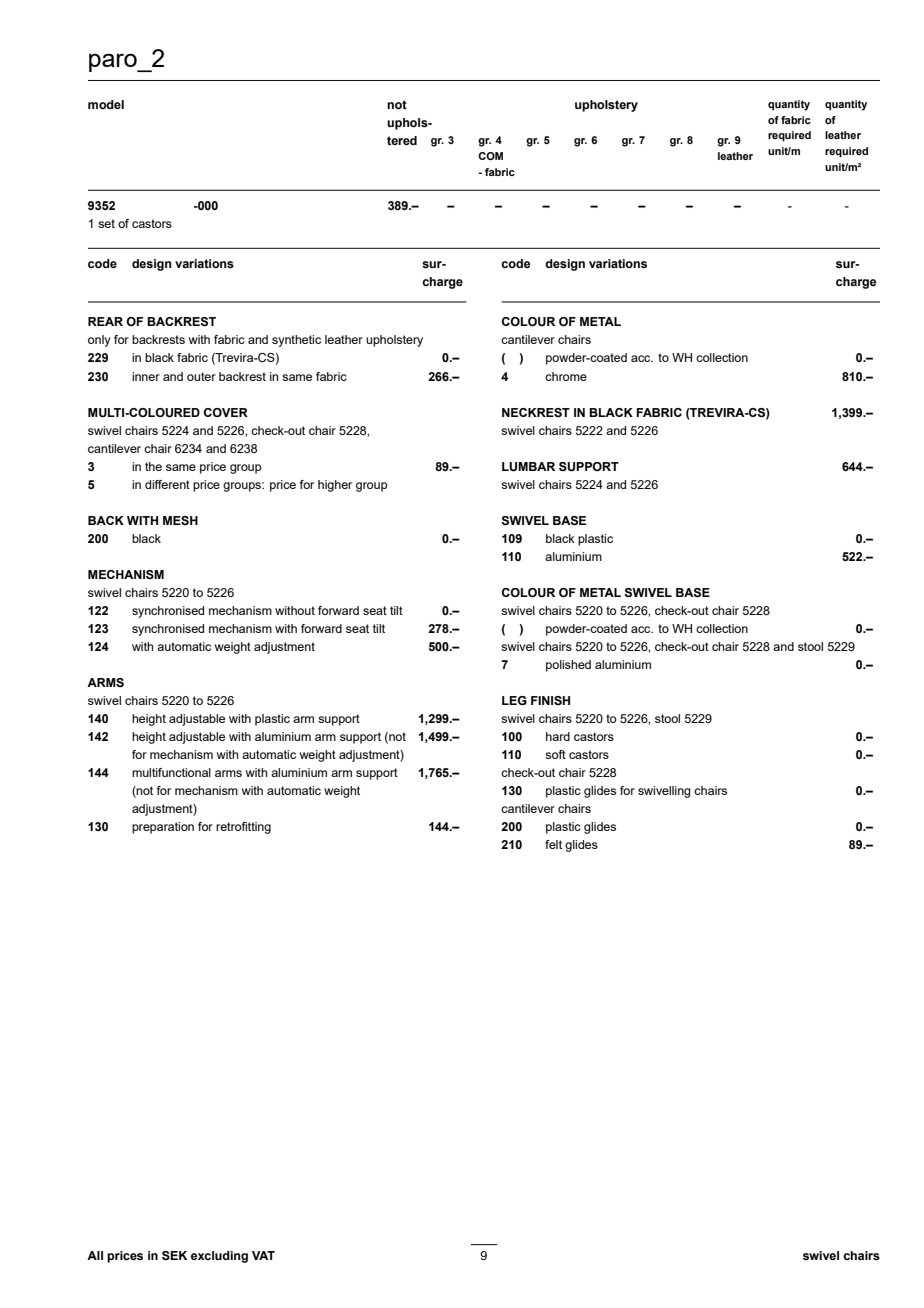 Image resolution: width=924 pixels, height=1308 pixels. Describe the element at coordinates (566, 376) in the screenshot. I see `chrome` at that location.
